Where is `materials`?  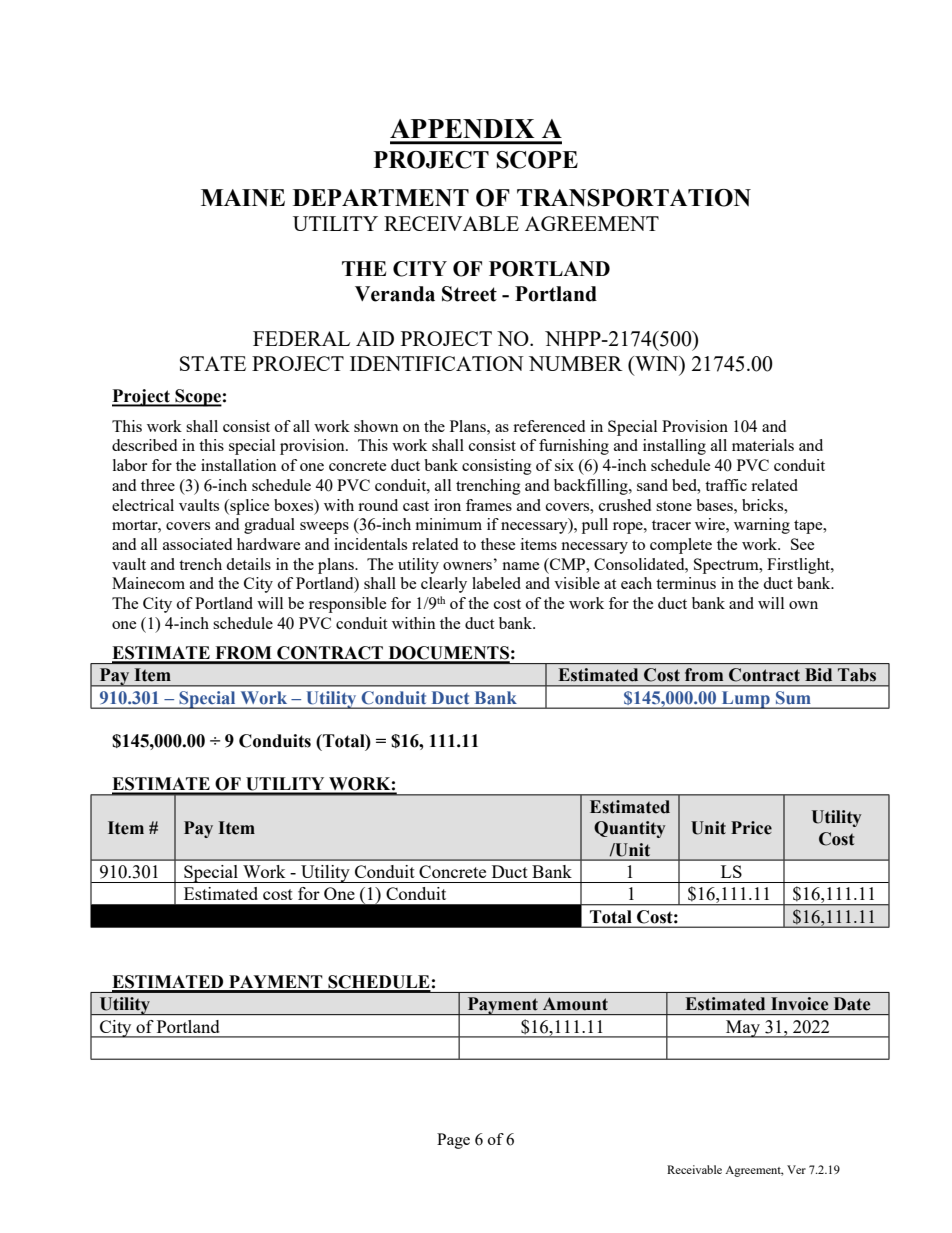
materials is located at coordinates (763, 445).
